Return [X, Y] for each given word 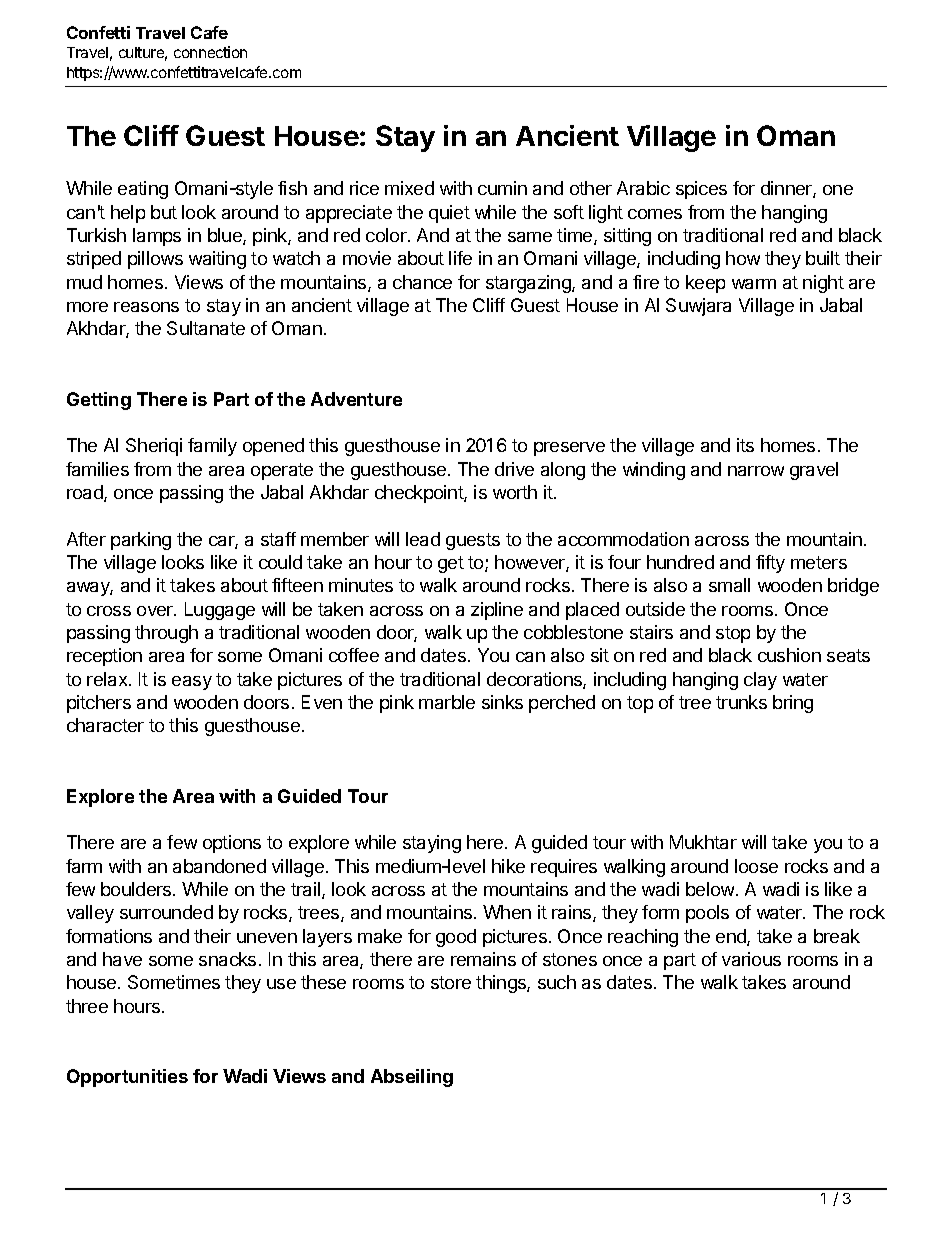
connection [210, 52]
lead [423, 539]
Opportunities [127, 1078]
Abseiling [412, 1078]
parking [141, 541]
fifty [770, 564]
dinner [787, 189]
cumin [502, 188]
